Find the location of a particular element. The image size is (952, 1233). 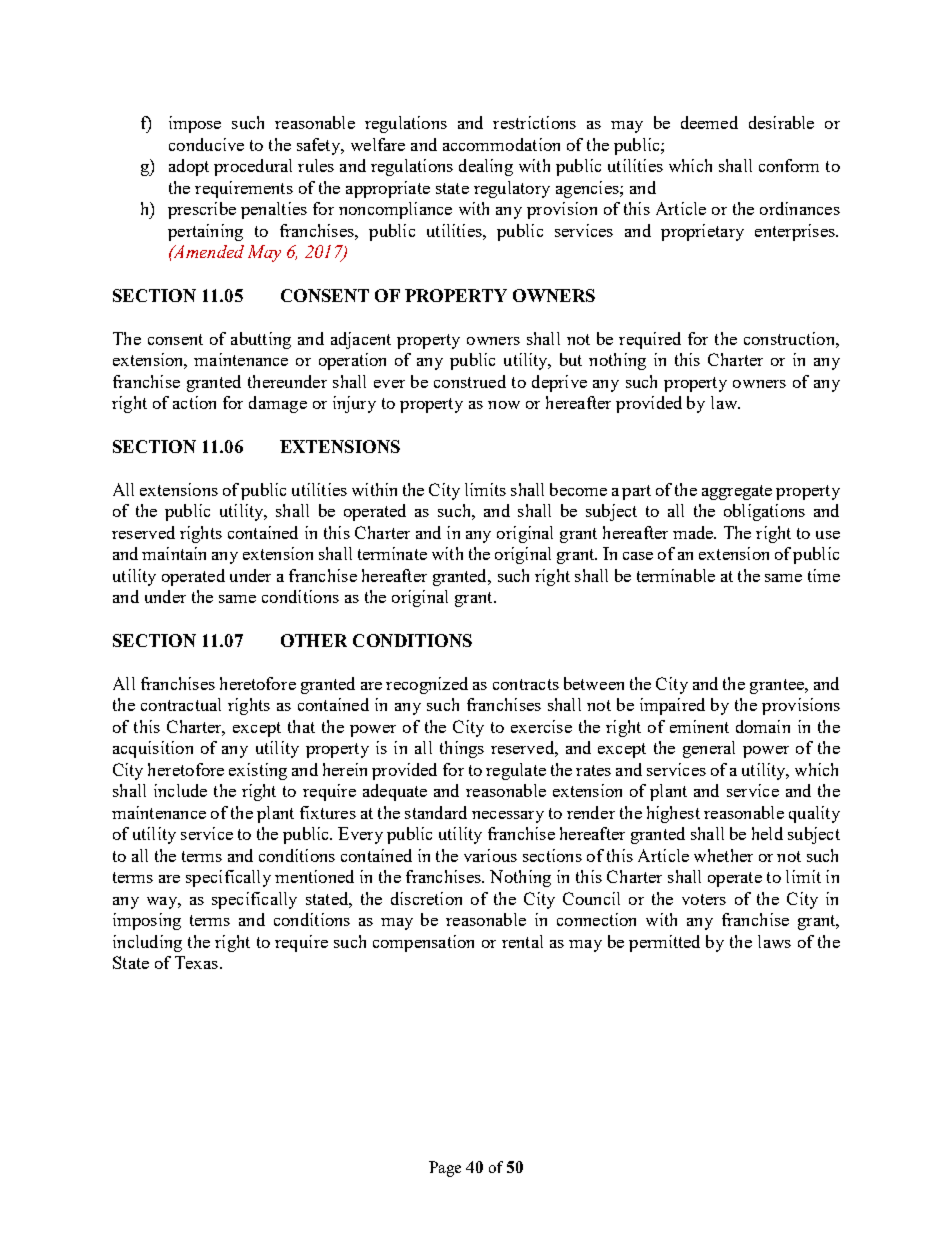

conform is located at coordinates (789, 165).
